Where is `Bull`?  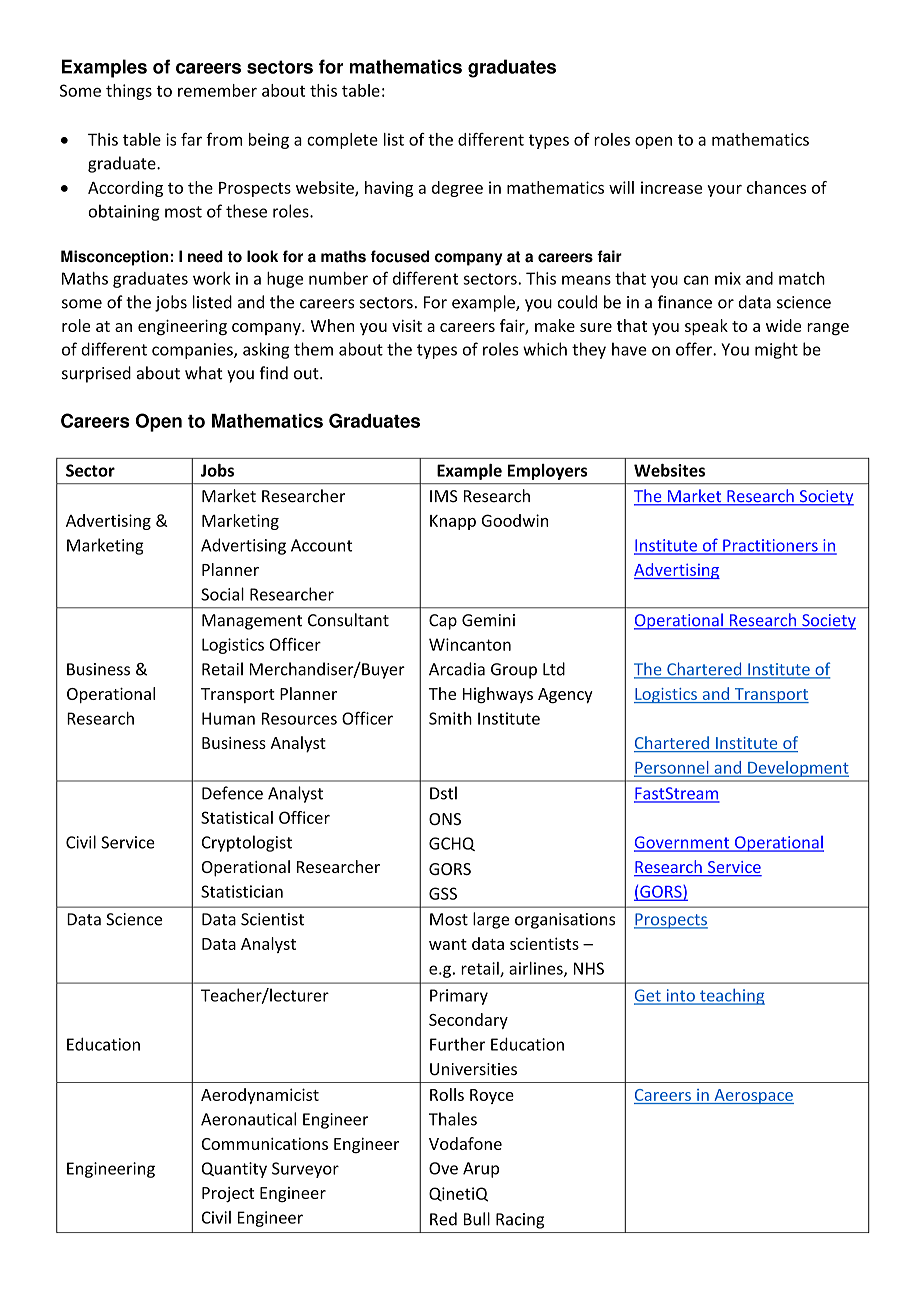
Bull is located at coordinates (477, 1219).
